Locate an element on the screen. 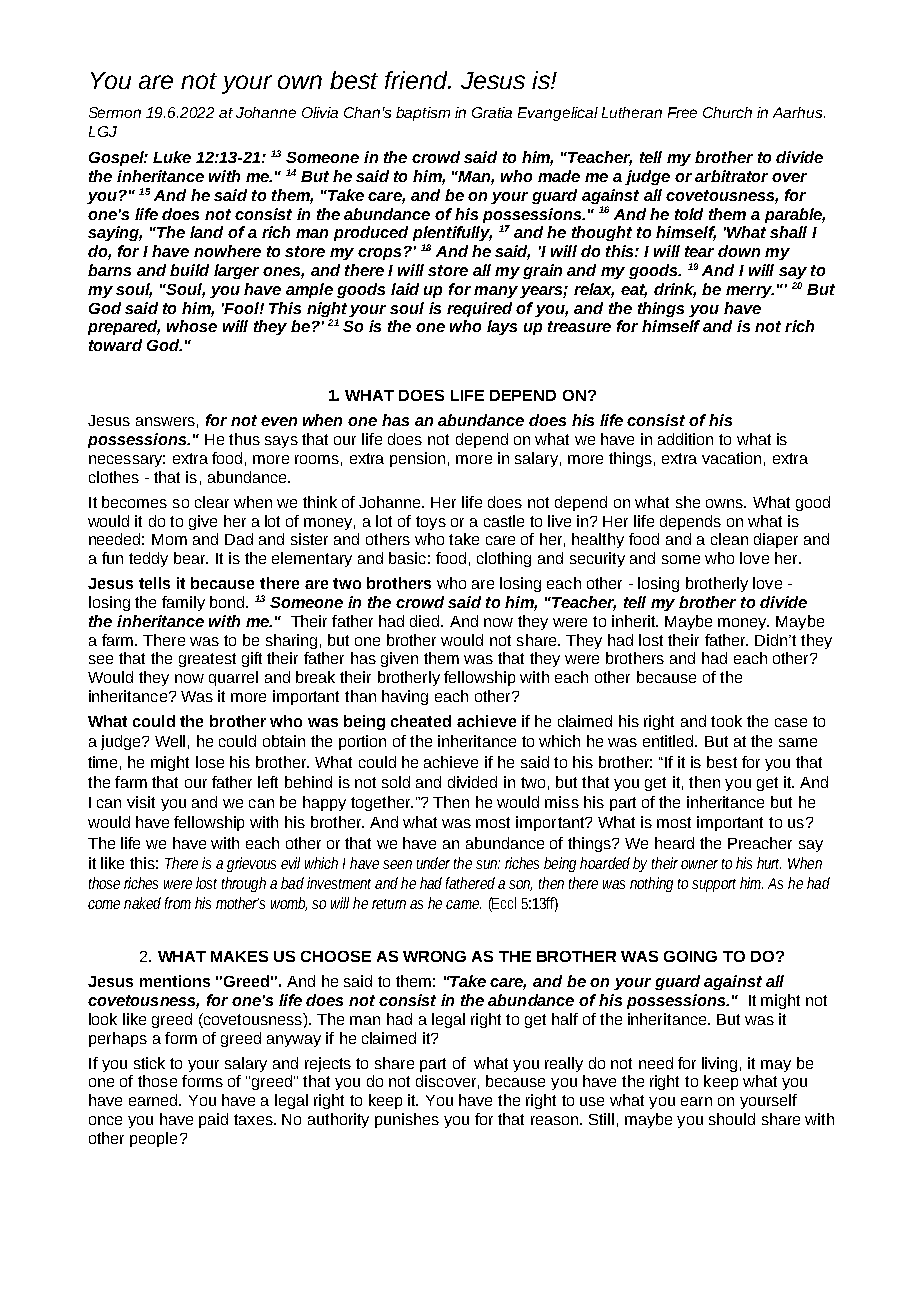 Image resolution: width=924 pixels, height=1308 pixels. sold is located at coordinates (396, 782).
